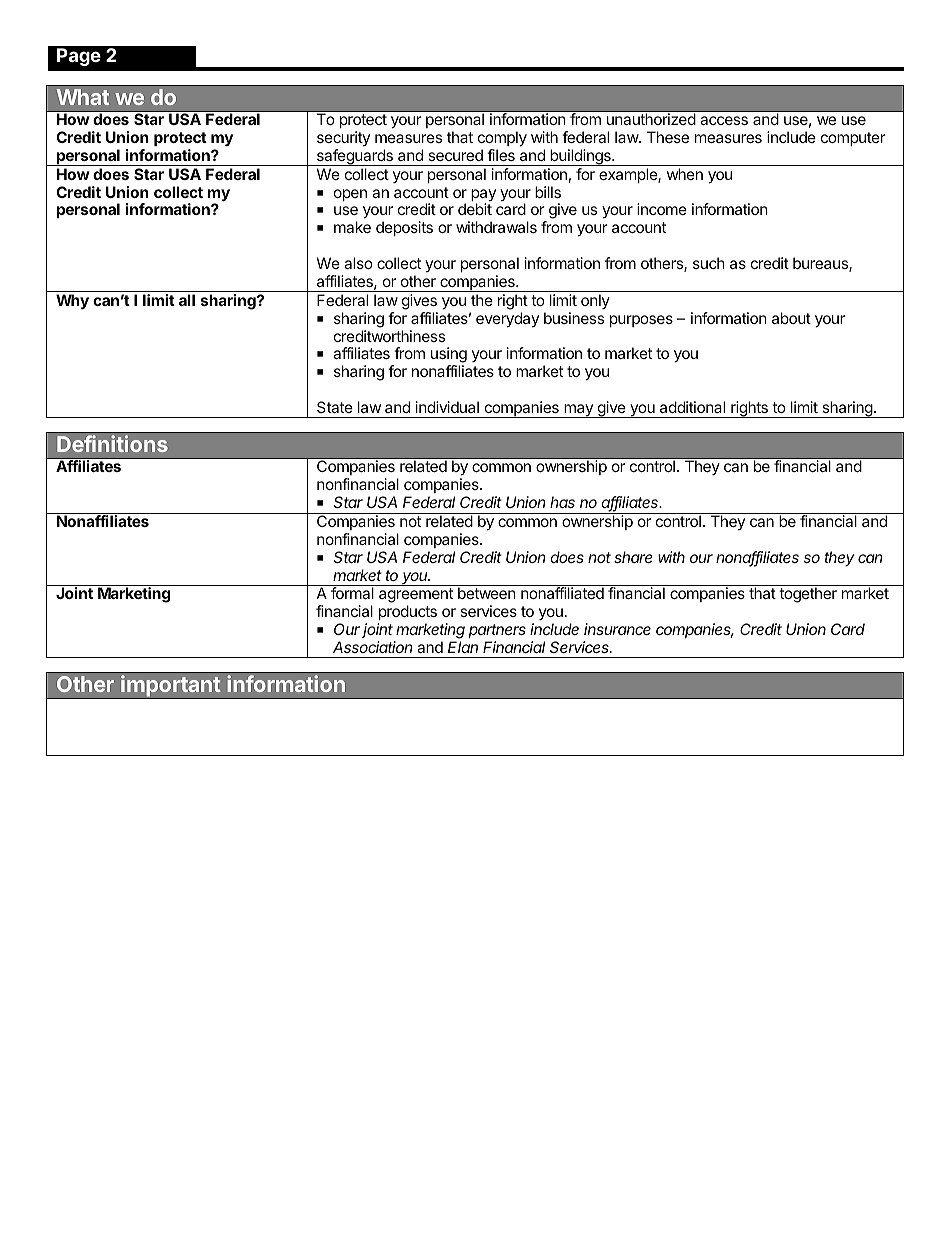 Image resolution: width=952 pixels, height=1233 pixels. Describe the element at coordinates (187, 300) in the screenshot. I see `all` at that location.
